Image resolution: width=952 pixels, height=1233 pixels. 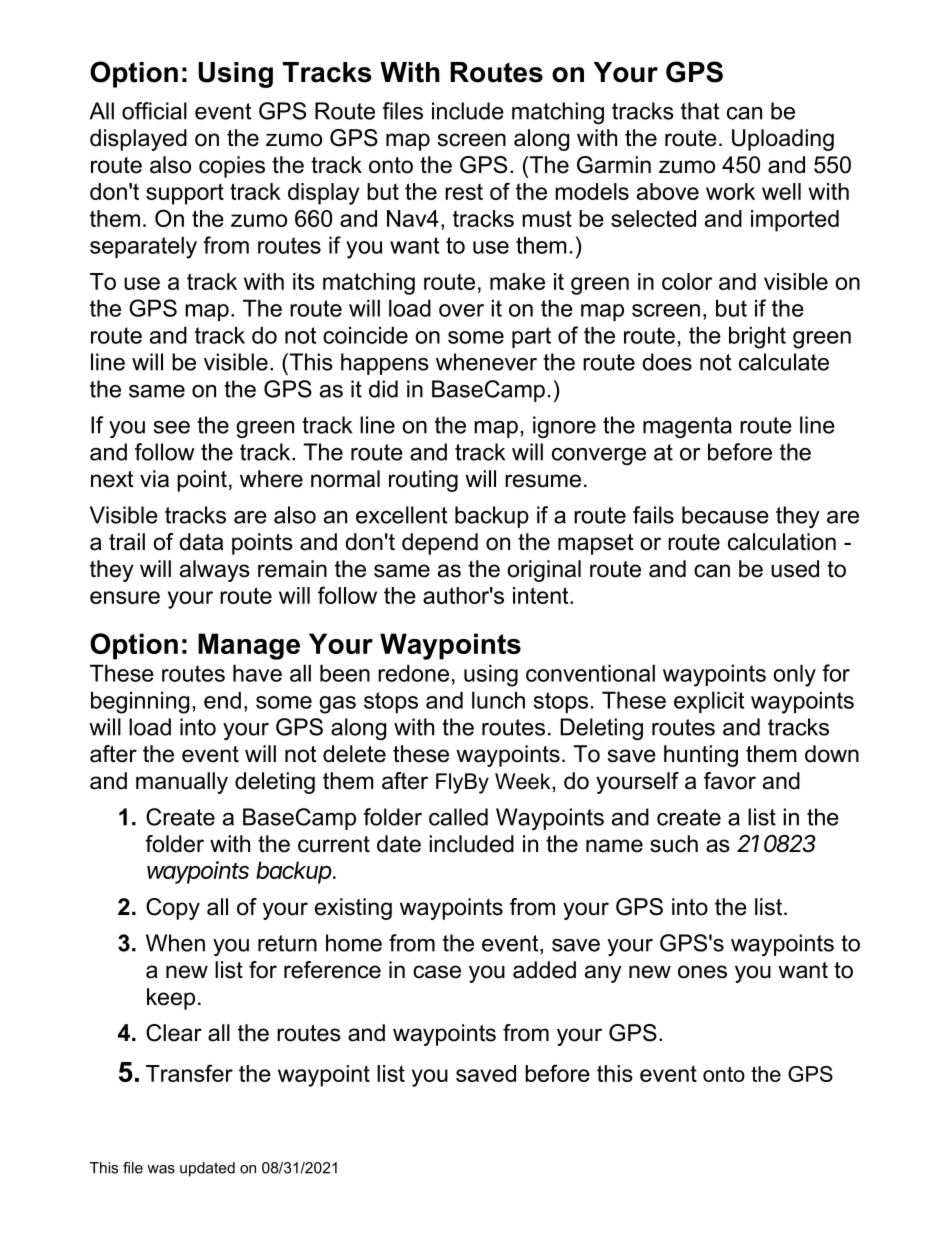 I want to click on did, so click(x=383, y=389).
